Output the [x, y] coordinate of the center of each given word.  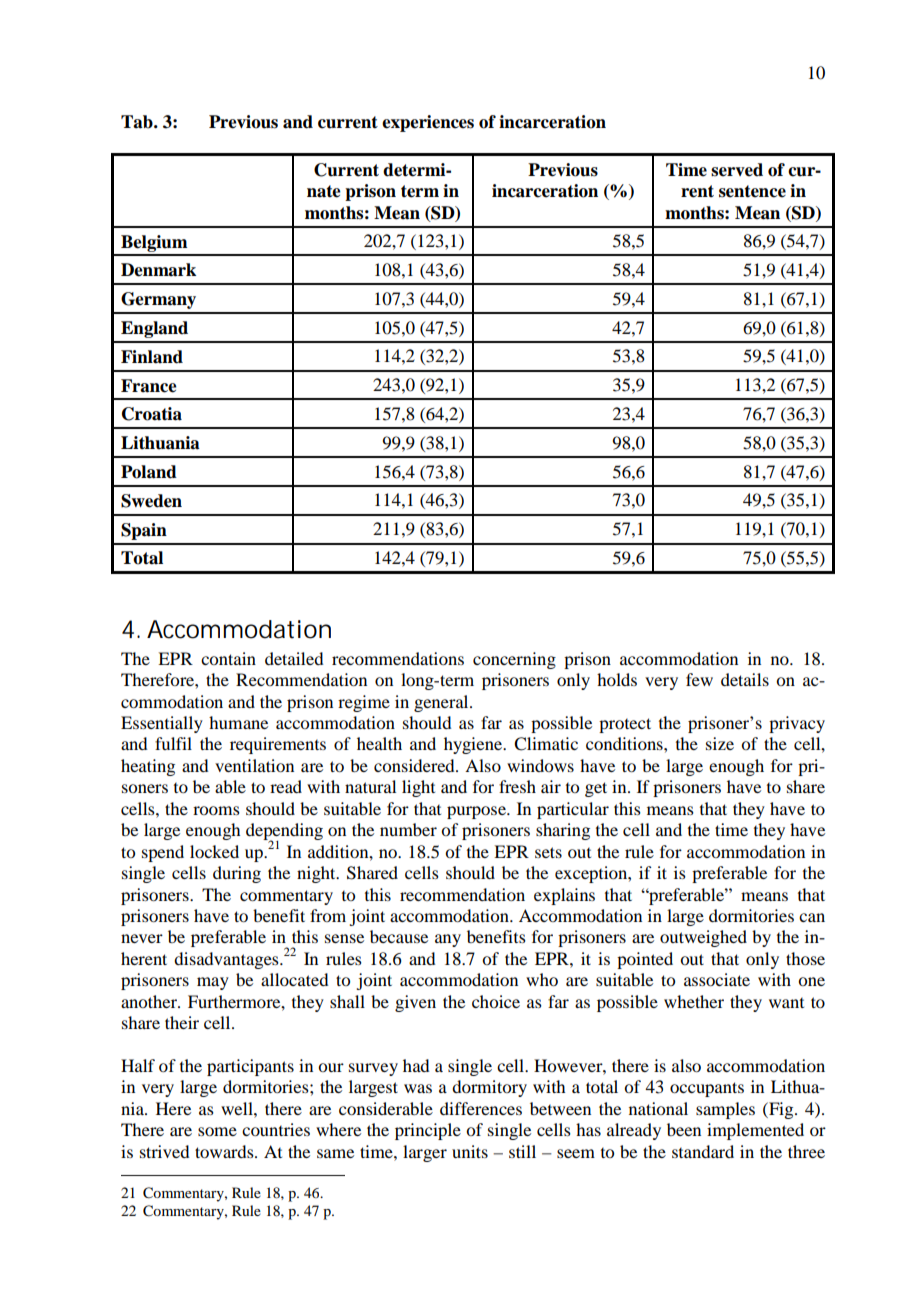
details [745, 679]
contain [228, 658]
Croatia [152, 414]
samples [725, 1110]
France [149, 386]
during [237, 874]
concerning [514, 660]
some [217, 1131]
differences [481, 1108]
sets [548, 852]
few [699, 679]
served [737, 170]
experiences [428, 123]
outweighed [703, 938]
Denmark [158, 270]
